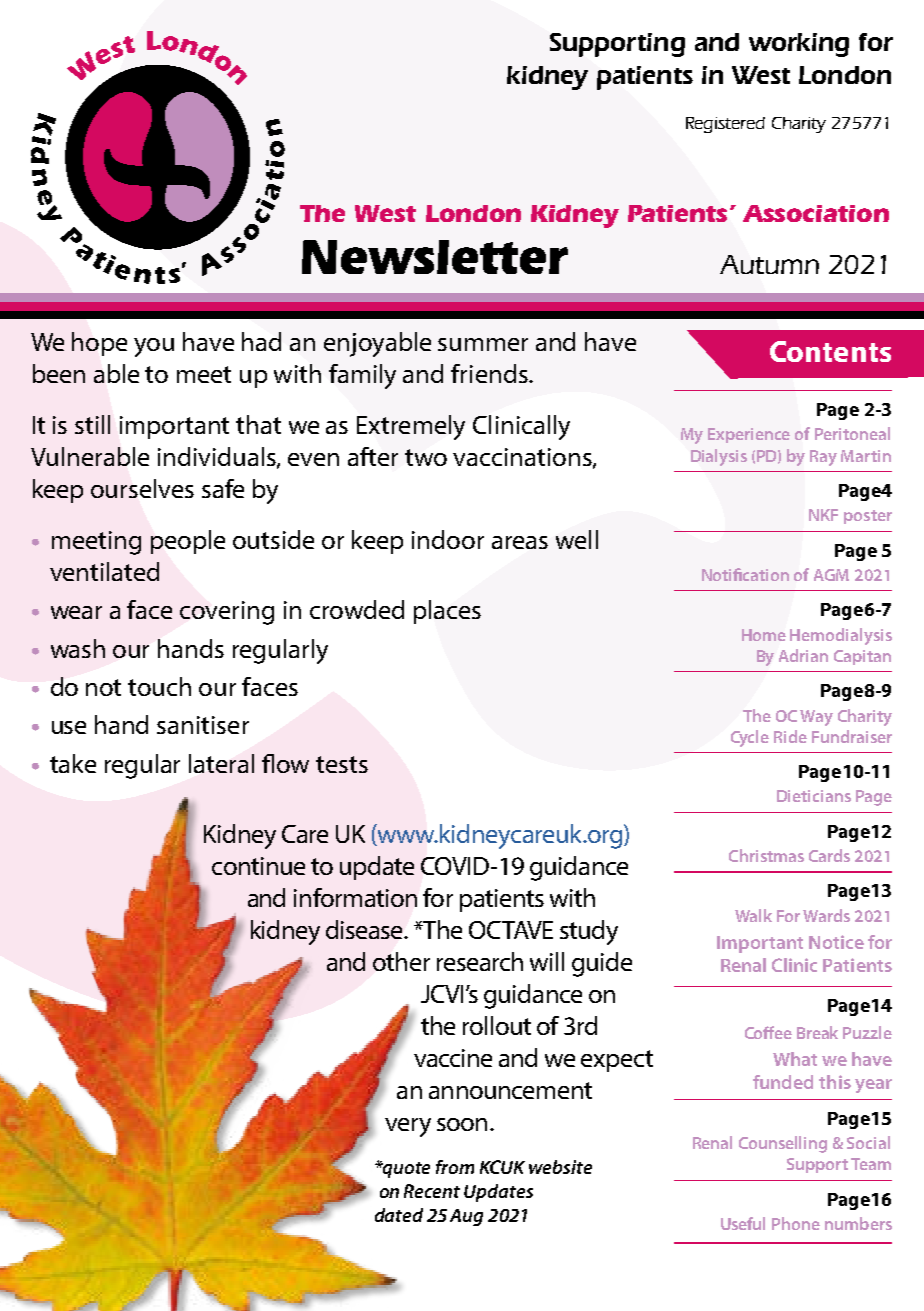 The image size is (924, 1311). I want to click on working, so click(799, 45).
